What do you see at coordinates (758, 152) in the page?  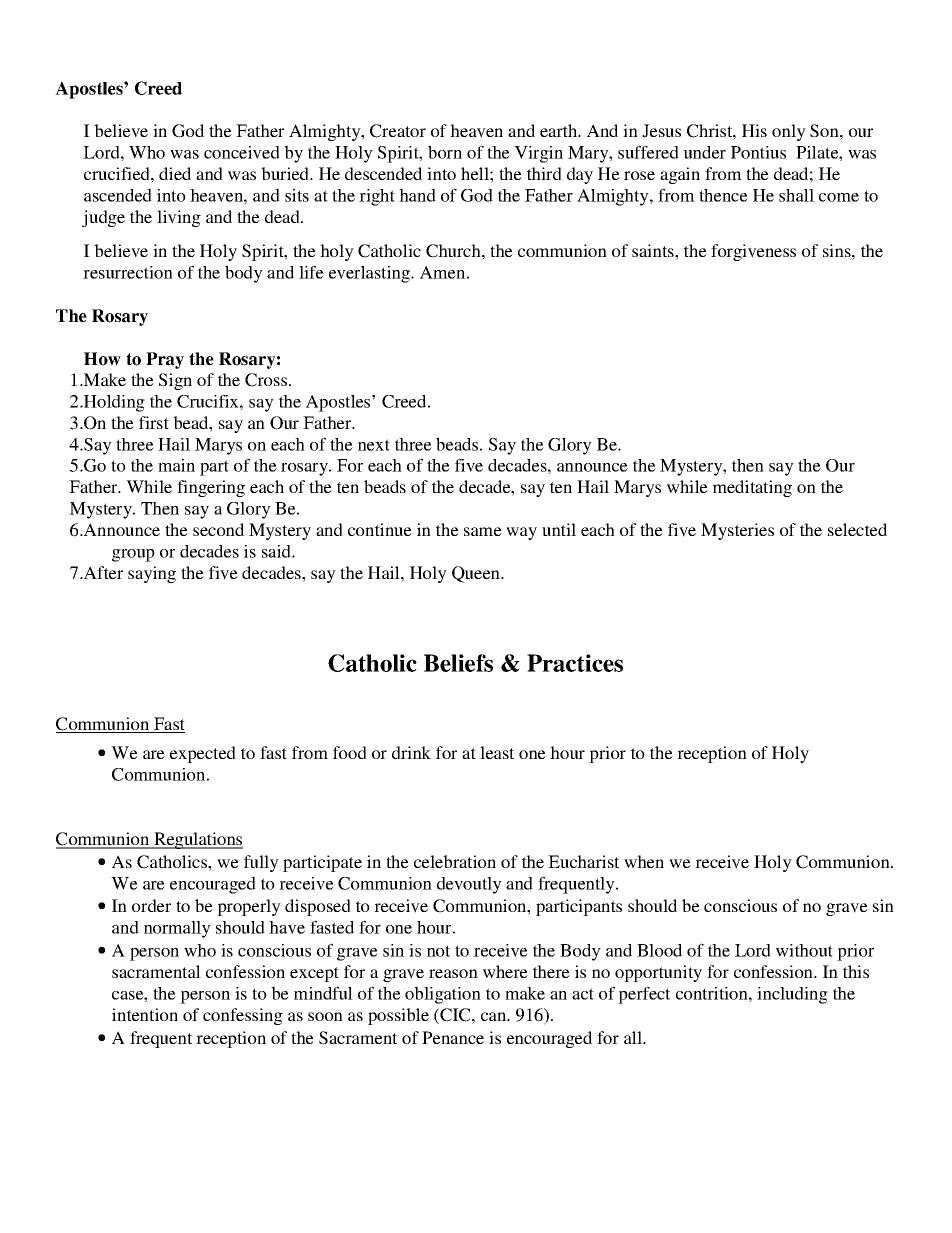 I see `Pontius` at bounding box center [758, 152].
